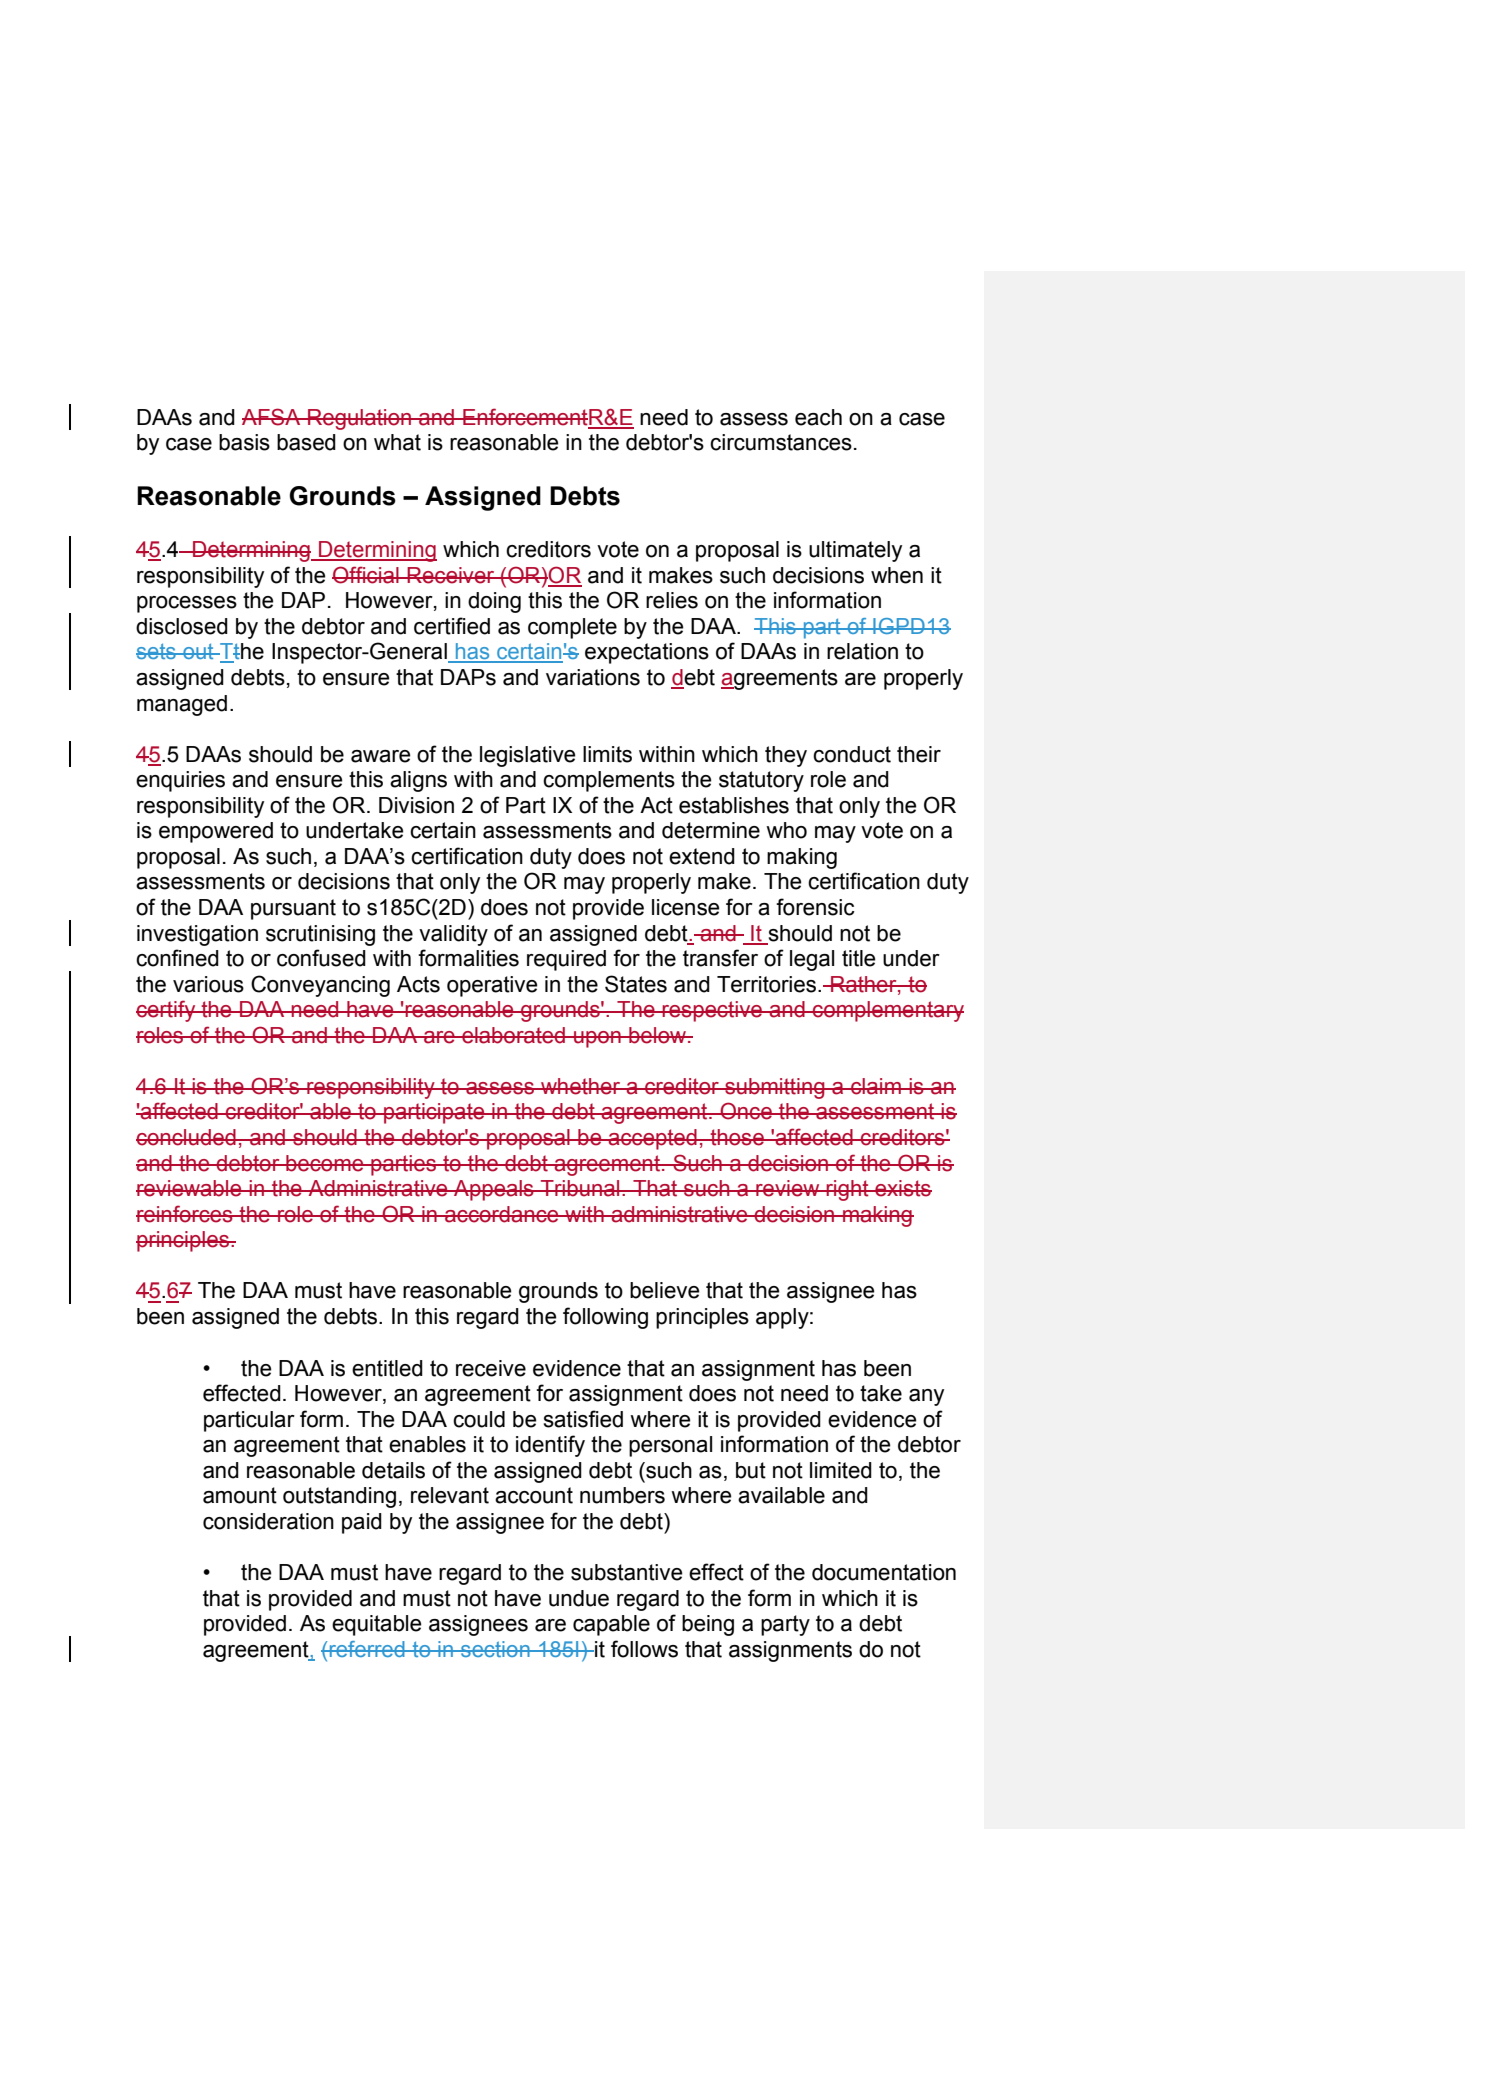 The width and height of the screenshot is (1485, 2100). What do you see at coordinates (208, 984) in the screenshot?
I see `various` at bounding box center [208, 984].
